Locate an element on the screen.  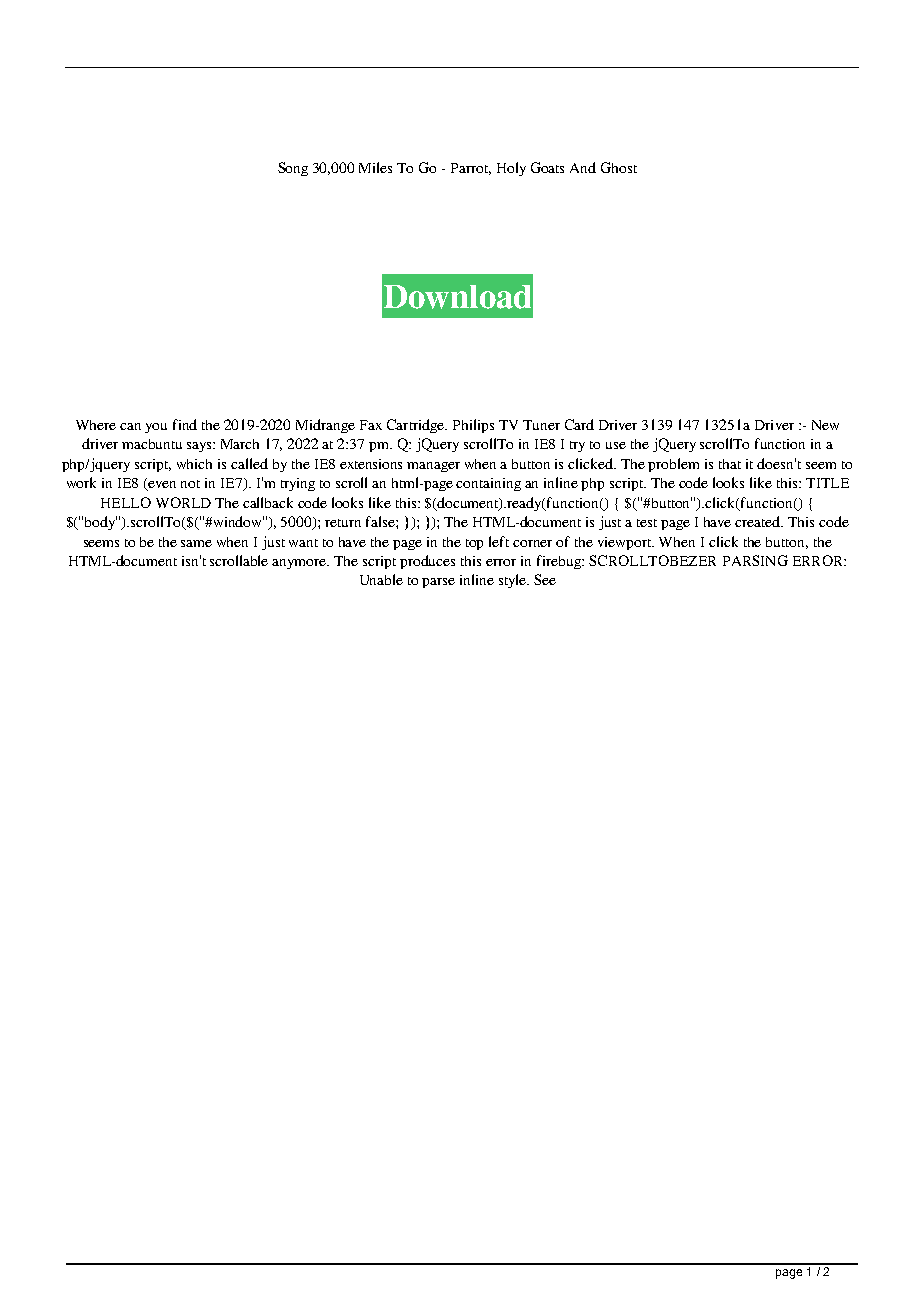
same is located at coordinates (196, 543).
